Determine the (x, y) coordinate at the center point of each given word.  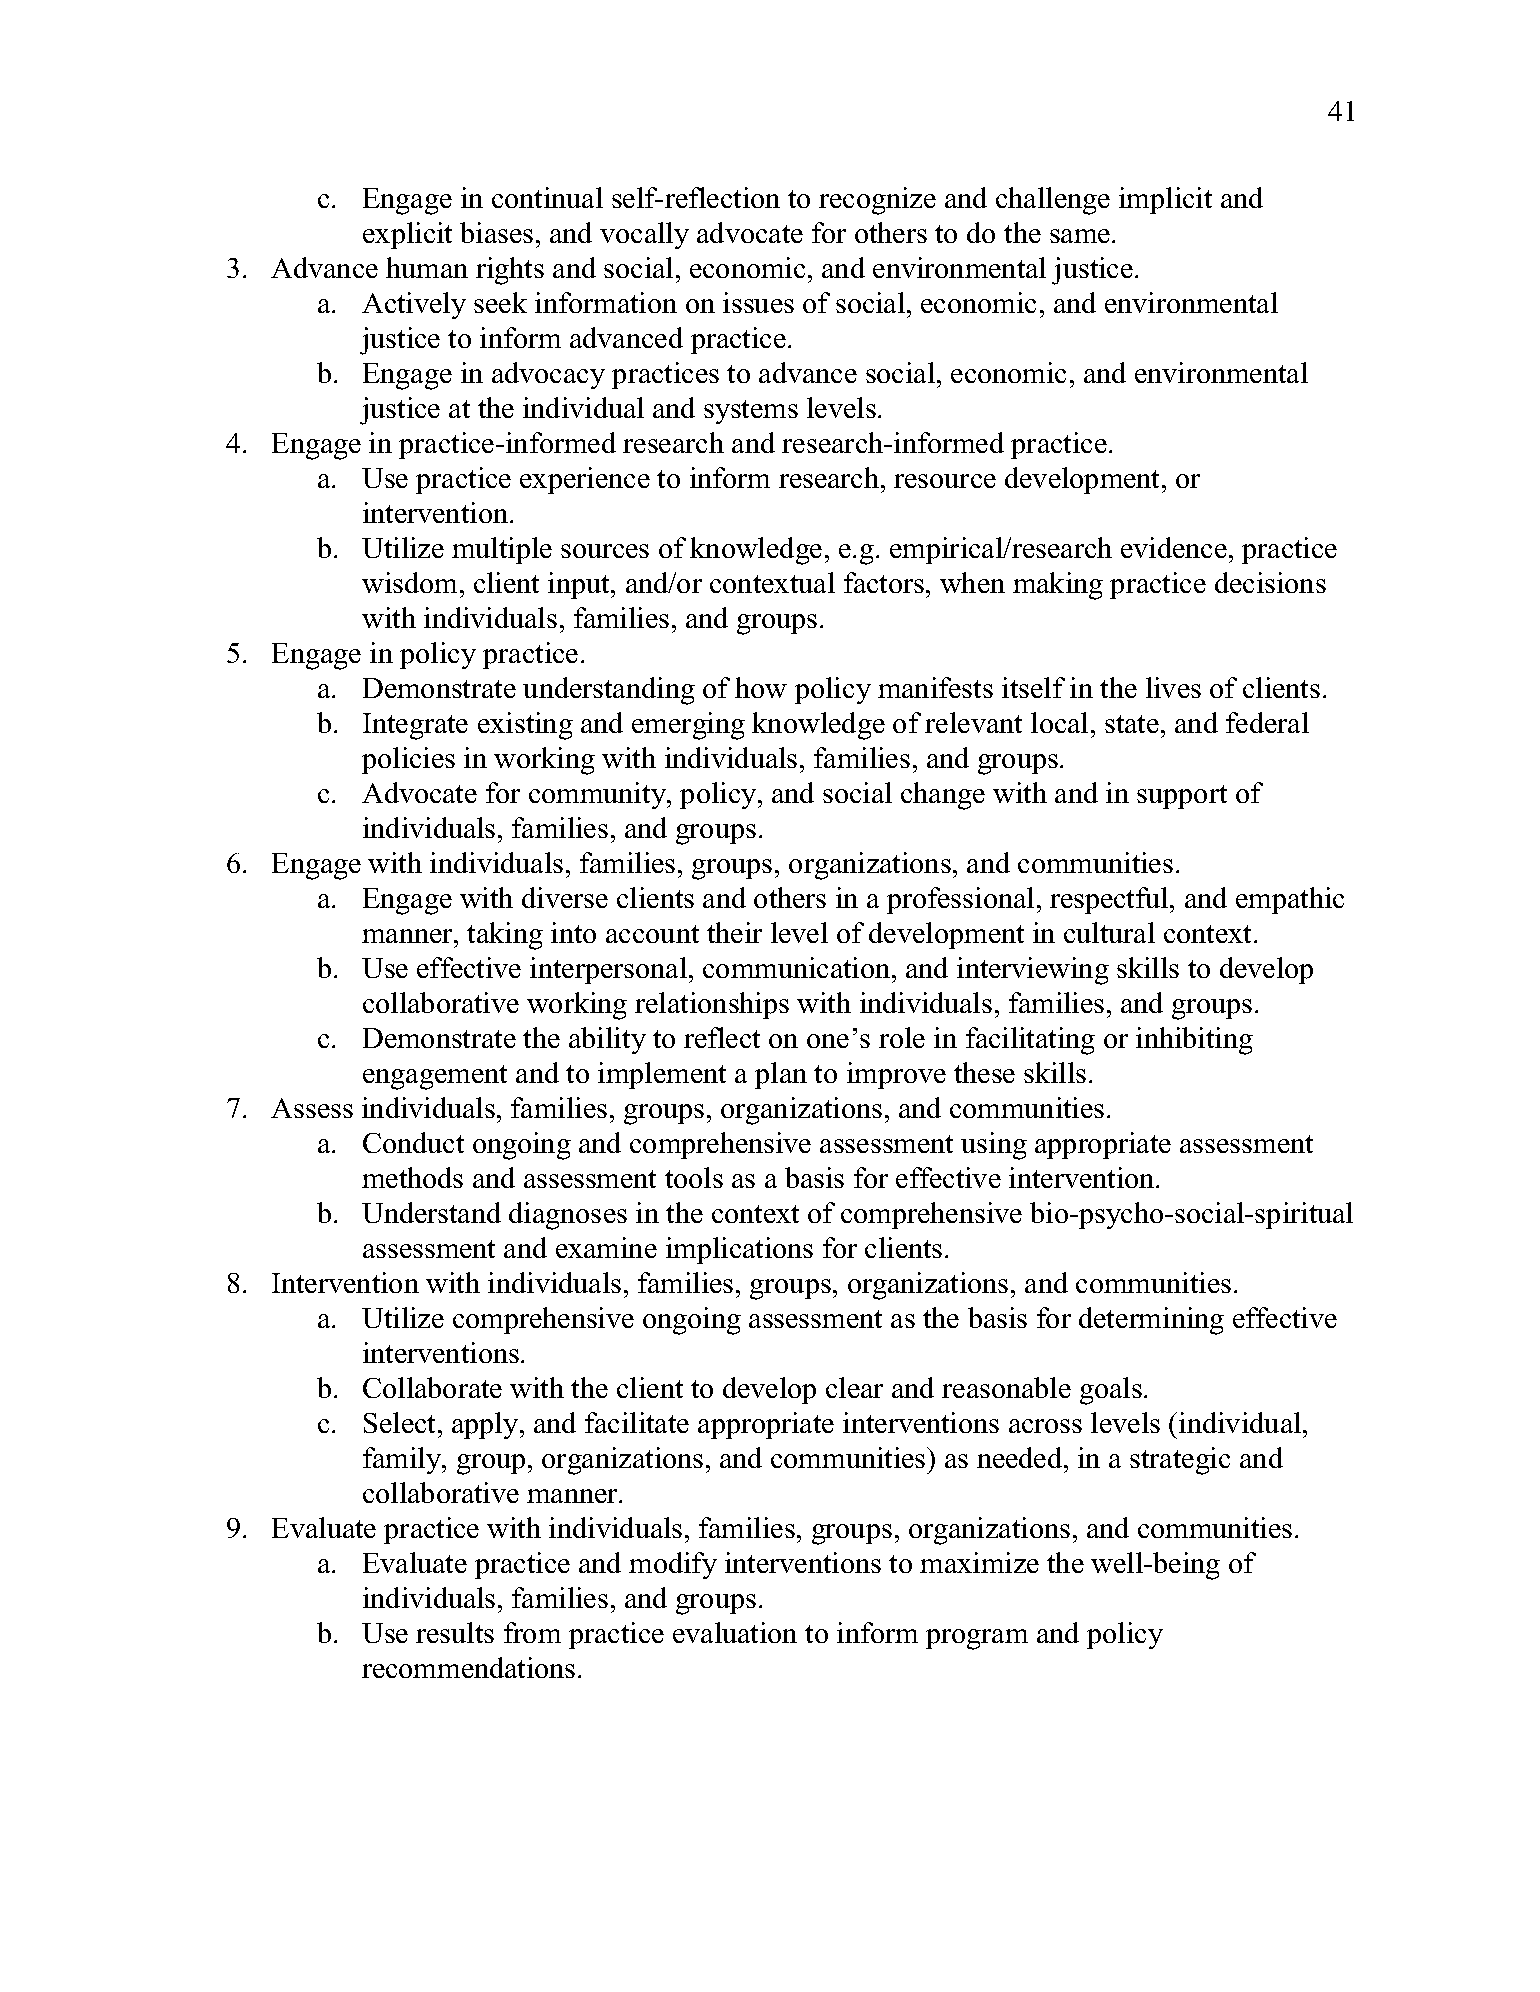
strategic (1180, 1461)
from (532, 1632)
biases (496, 232)
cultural (1109, 932)
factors (884, 582)
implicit (1165, 200)
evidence (1174, 547)
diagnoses (568, 1216)
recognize (877, 201)
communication (798, 967)
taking (505, 936)
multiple (502, 550)
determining (1151, 1321)
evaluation (735, 1632)
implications (739, 1250)
